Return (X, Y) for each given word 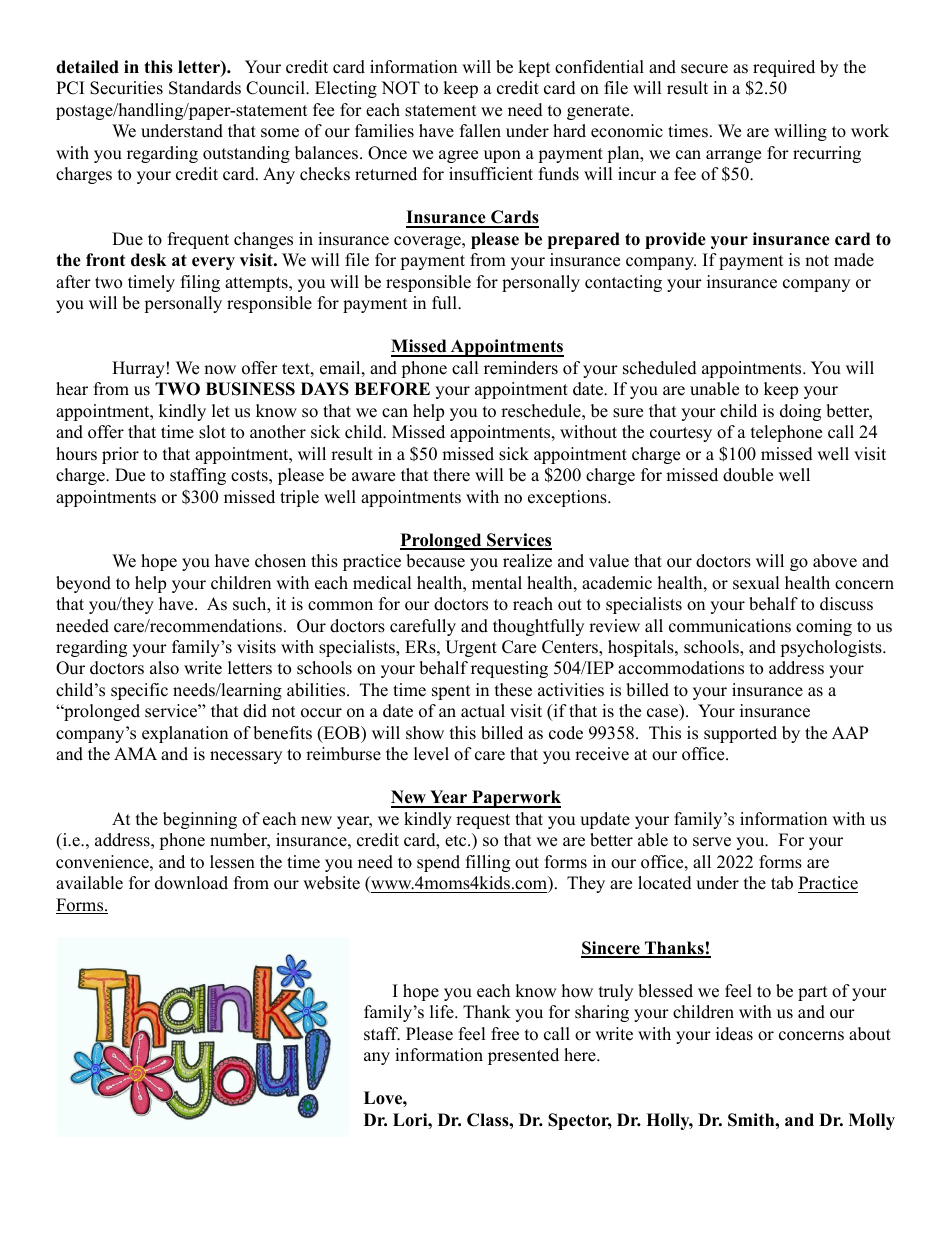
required (784, 68)
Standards (205, 88)
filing (200, 283)
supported (740, 734)
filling (488, 863)
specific (139, 691)
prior (120, 455)
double (748, 475)
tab (782, 883)
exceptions (568, 498)
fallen (480, 131)
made (854, 260)
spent (451, 692)
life (443, 1012)
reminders (521, 368)
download (191, 883)
